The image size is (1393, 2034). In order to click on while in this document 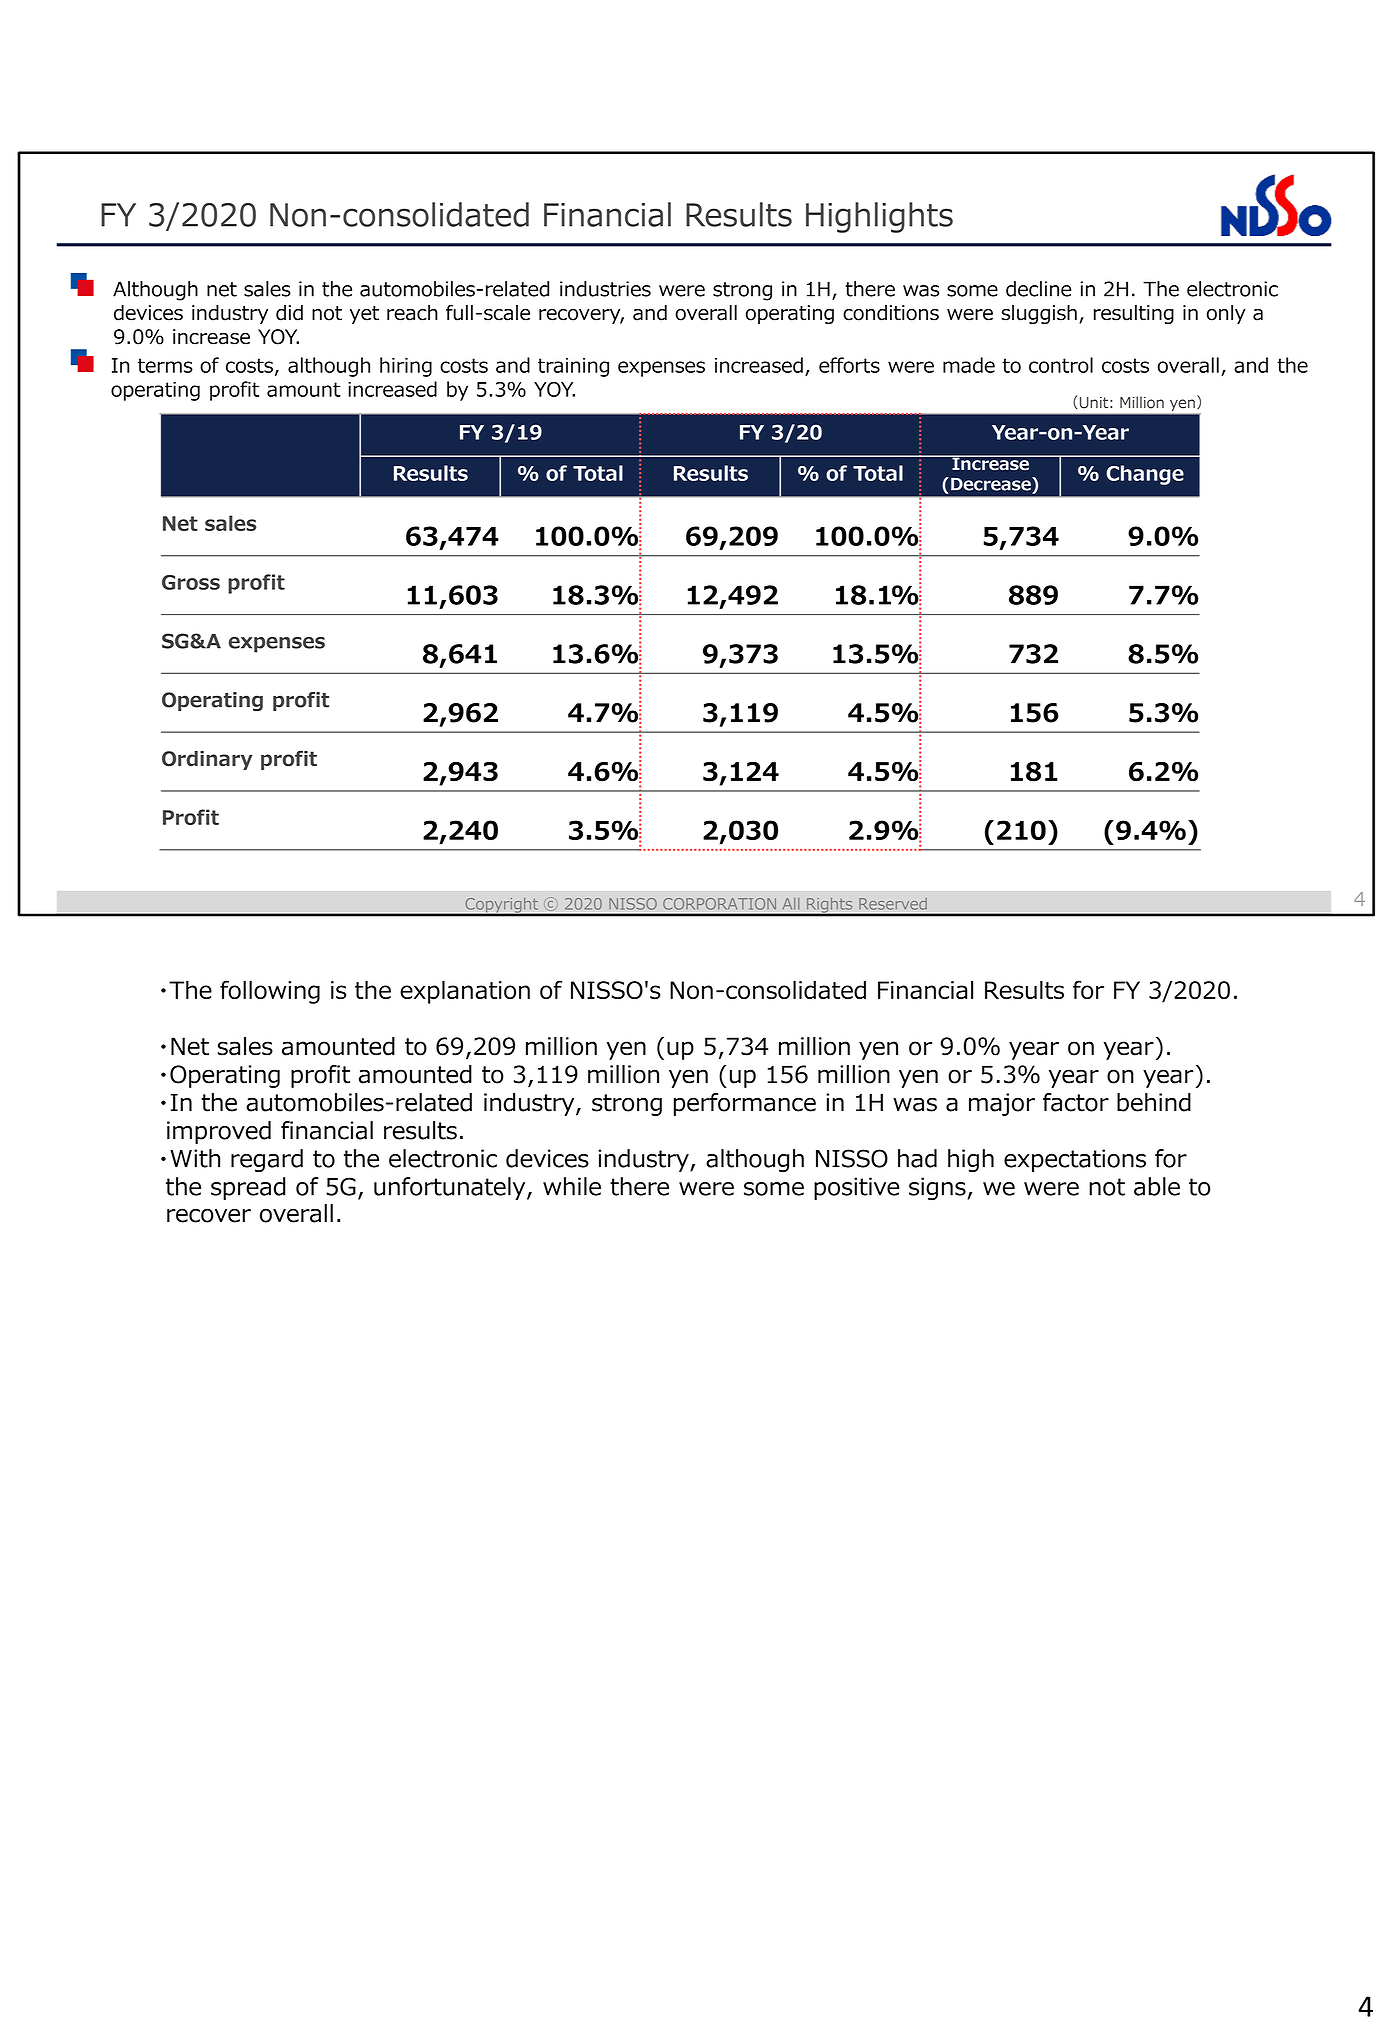, I will do `click(572, 1186)`.
